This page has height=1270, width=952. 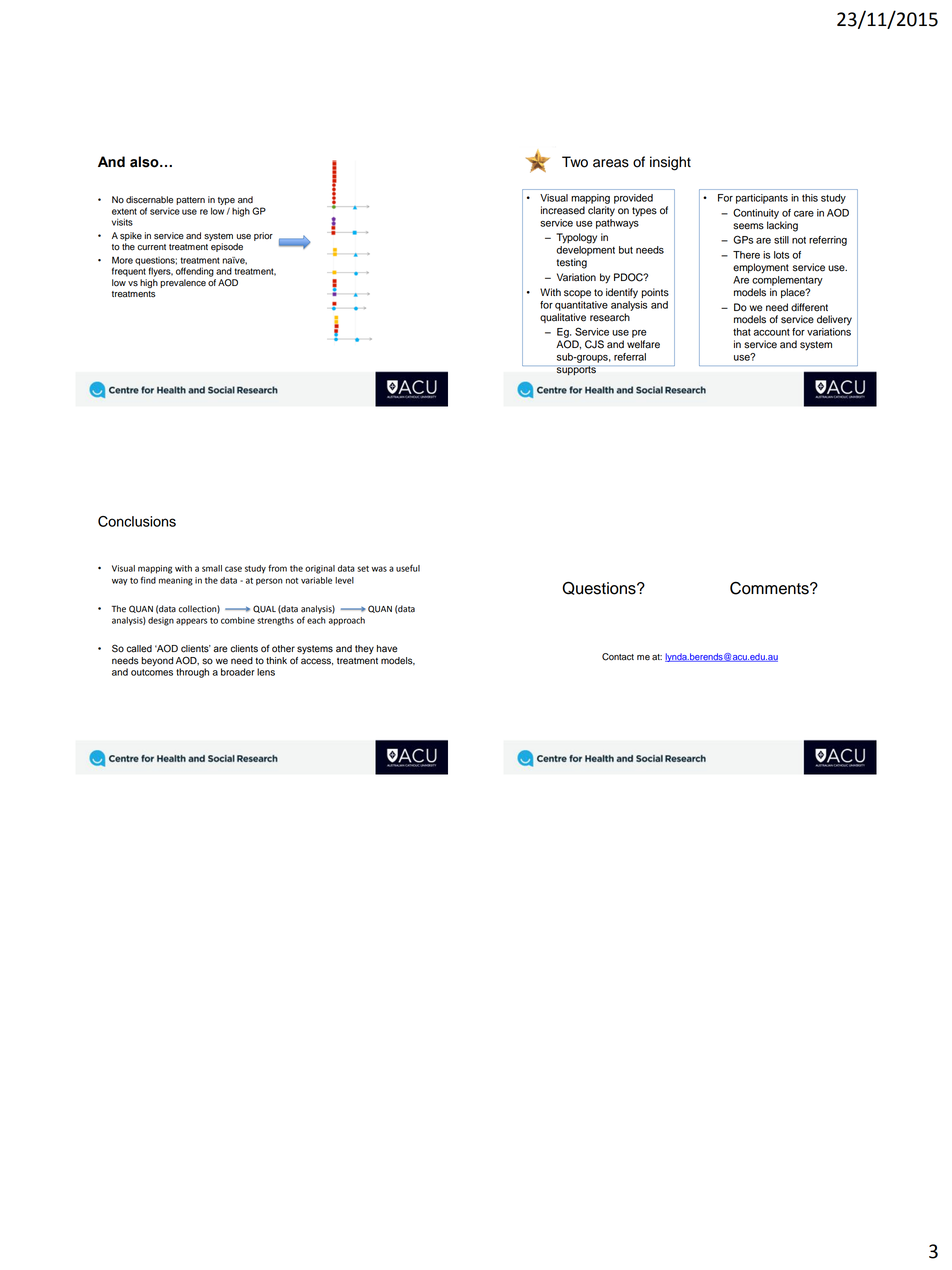 I want to click on useful, so click(x=408, y=568).
